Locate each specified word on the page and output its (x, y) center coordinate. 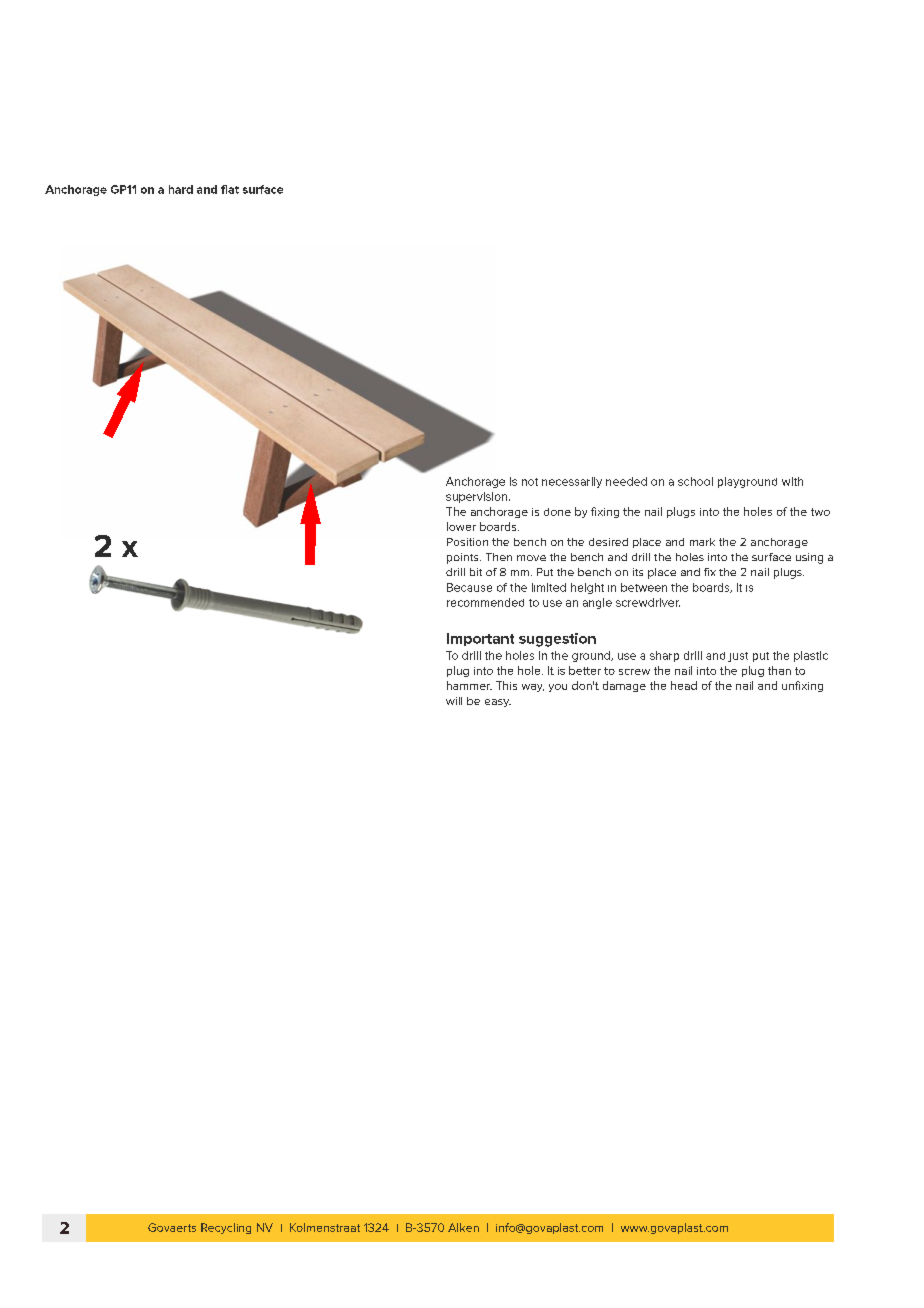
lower (461, 526)
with (792, 481)
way (533, 688)
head (684, 685)
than (779, 670)
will (454, 701)
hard (181, 189)
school (695, 481)
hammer (469, 685)
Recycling (226, 1228)
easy (498, 703)
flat (230, 189)
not (530, 482)
